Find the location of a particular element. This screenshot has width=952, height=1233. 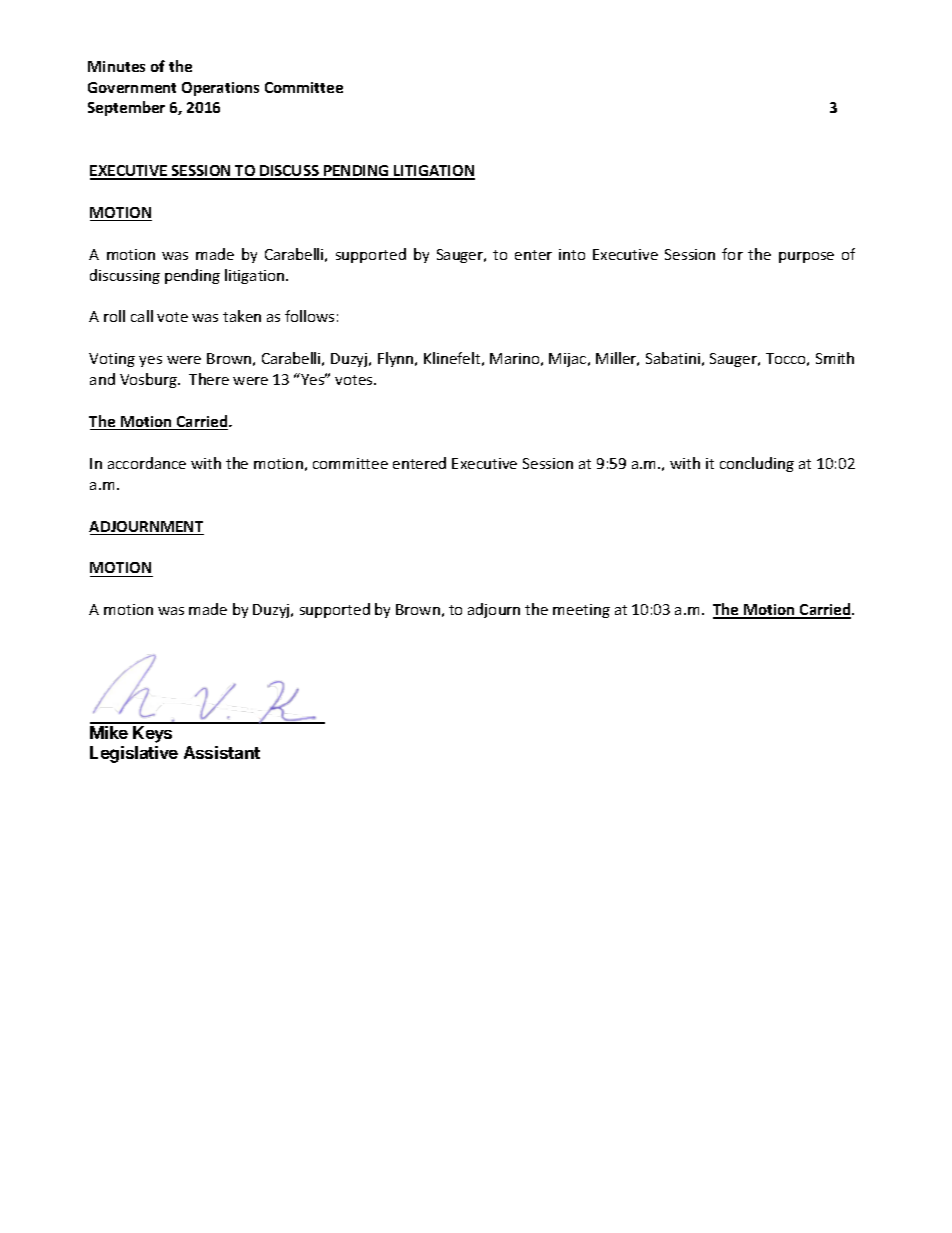

Operations is located at coordinates (220, 89).
